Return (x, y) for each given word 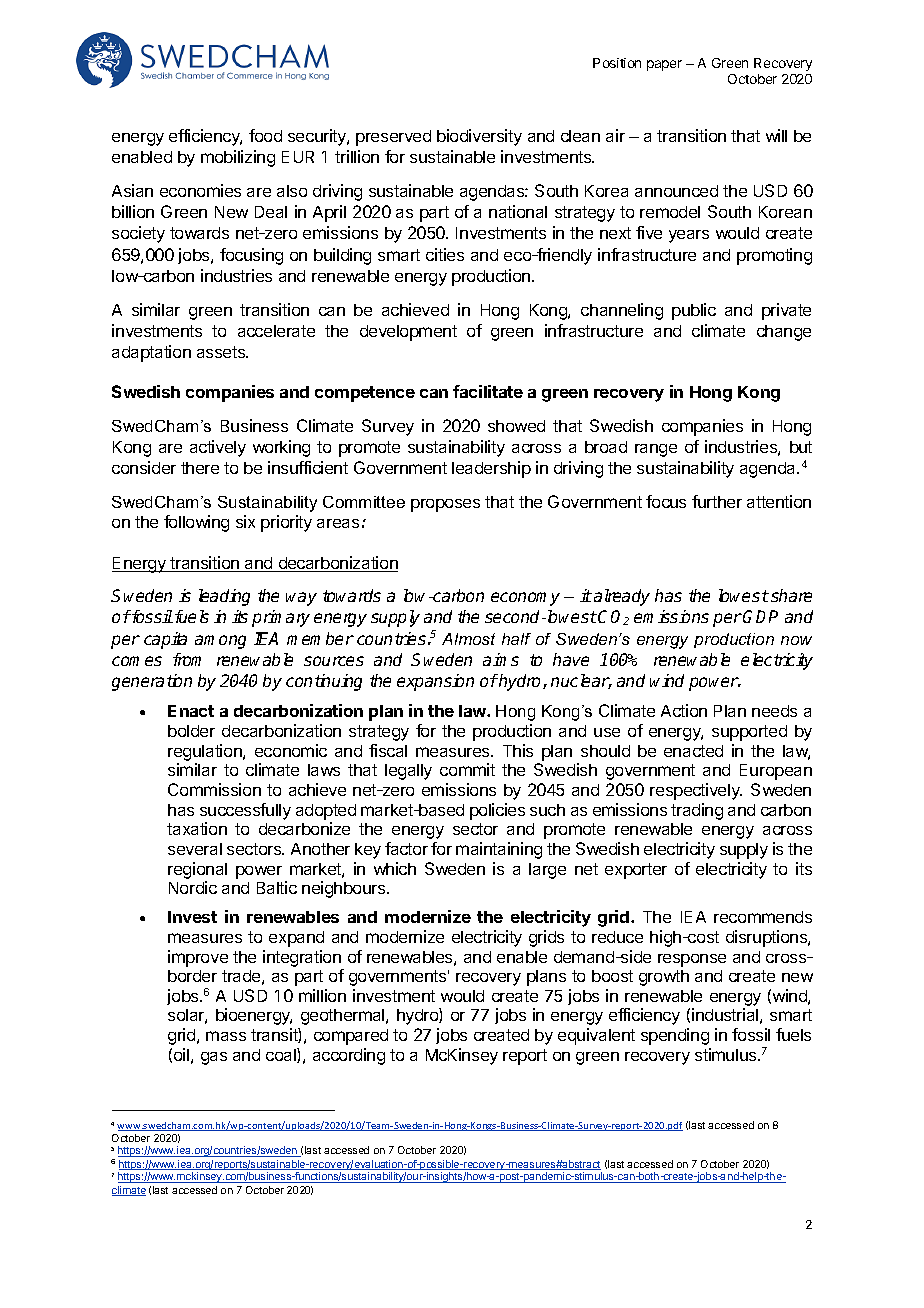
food (265, 135)
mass (226, 1036)
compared (351, 1037)
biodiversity (479, 137)
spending (675, 1036)
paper (664, 65)
